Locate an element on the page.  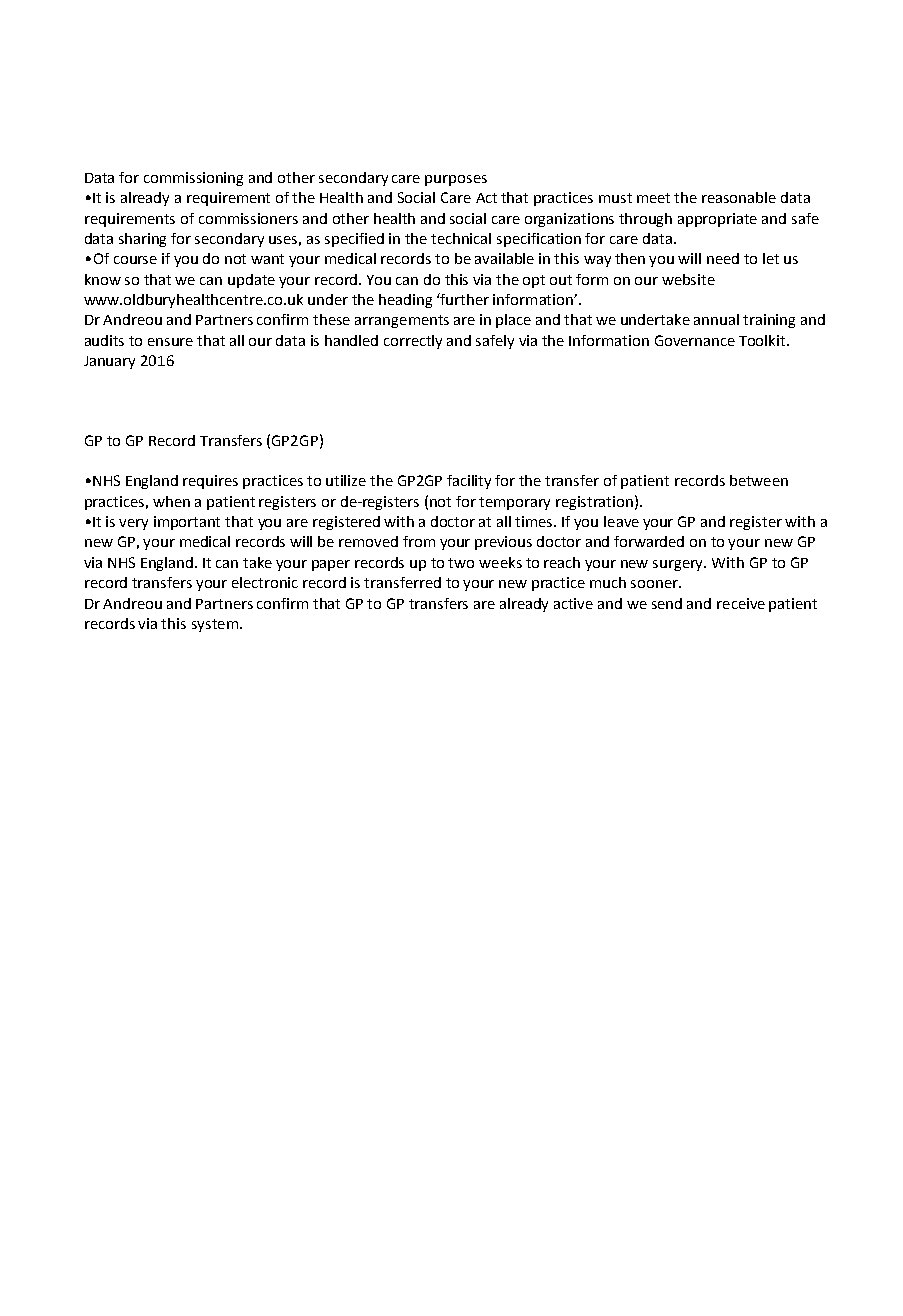
commissioning is located at coordinates (193, 179).
